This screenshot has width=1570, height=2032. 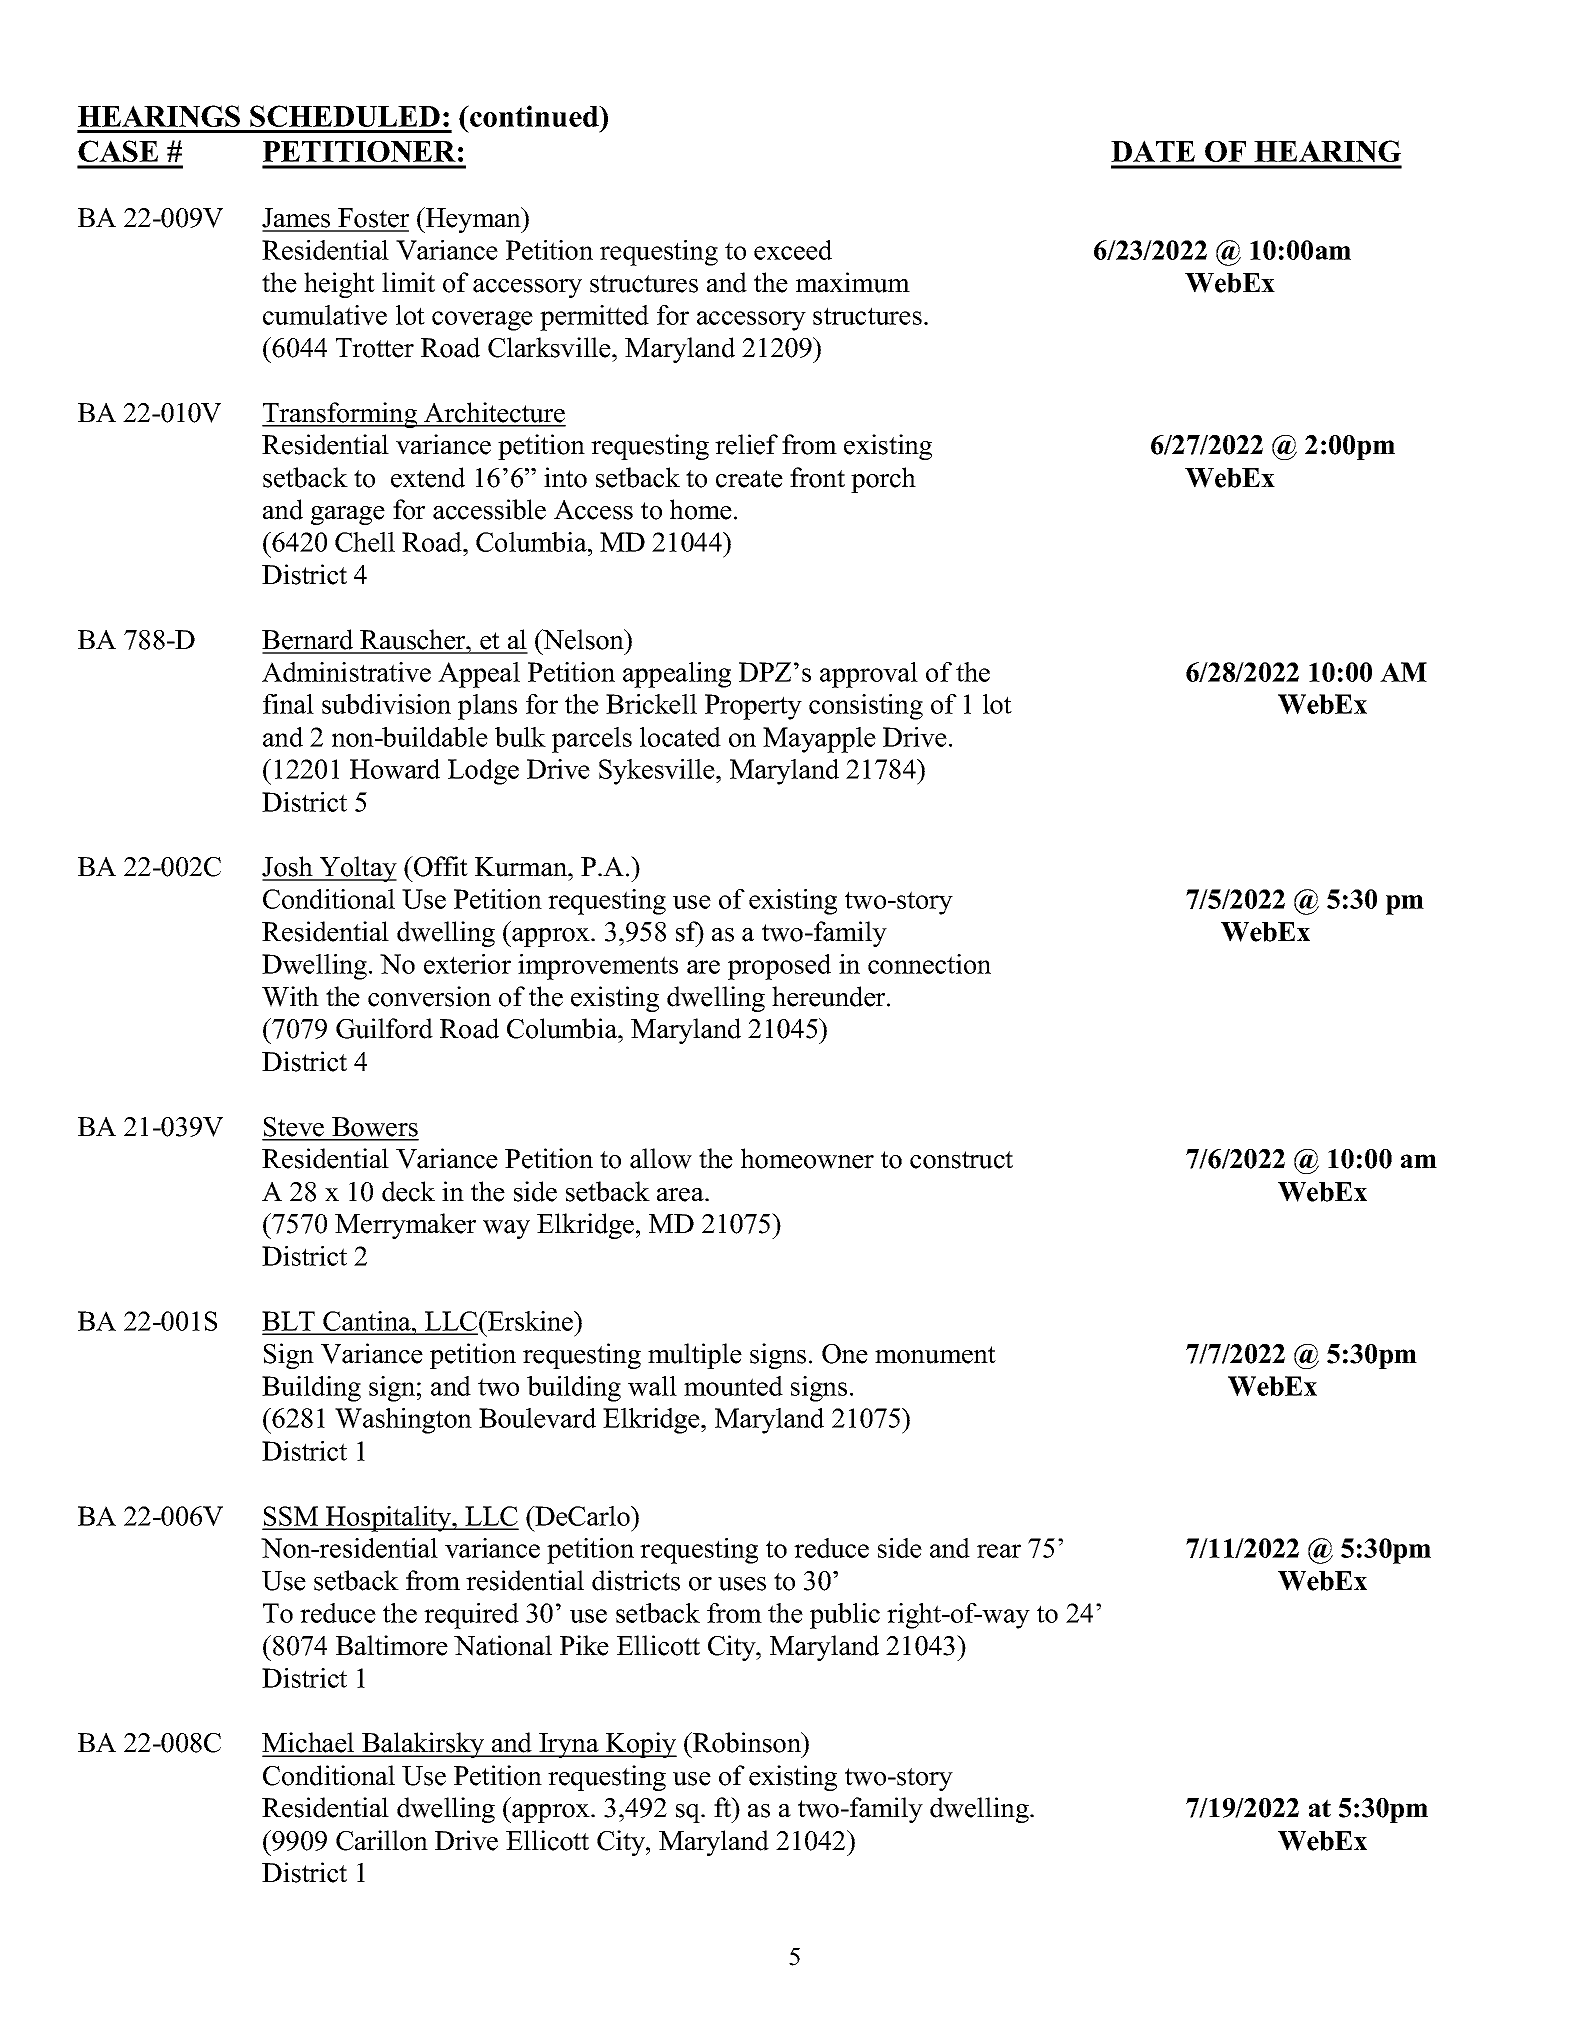 I want to click on Baltimore, so click(x=392, y=1645).
